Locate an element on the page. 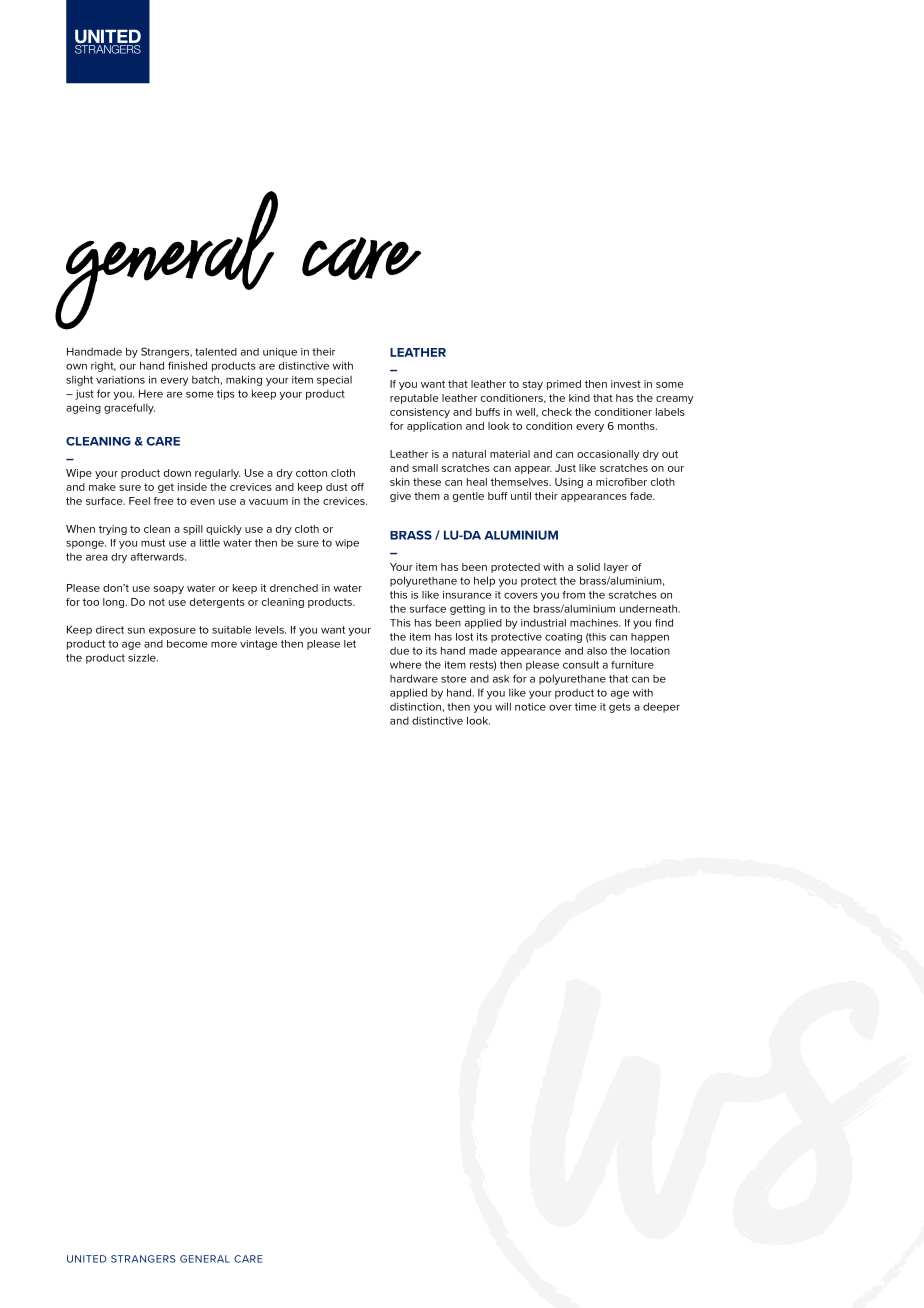 The image size is (924, 1308). also is located at coordinates (597, 651).
